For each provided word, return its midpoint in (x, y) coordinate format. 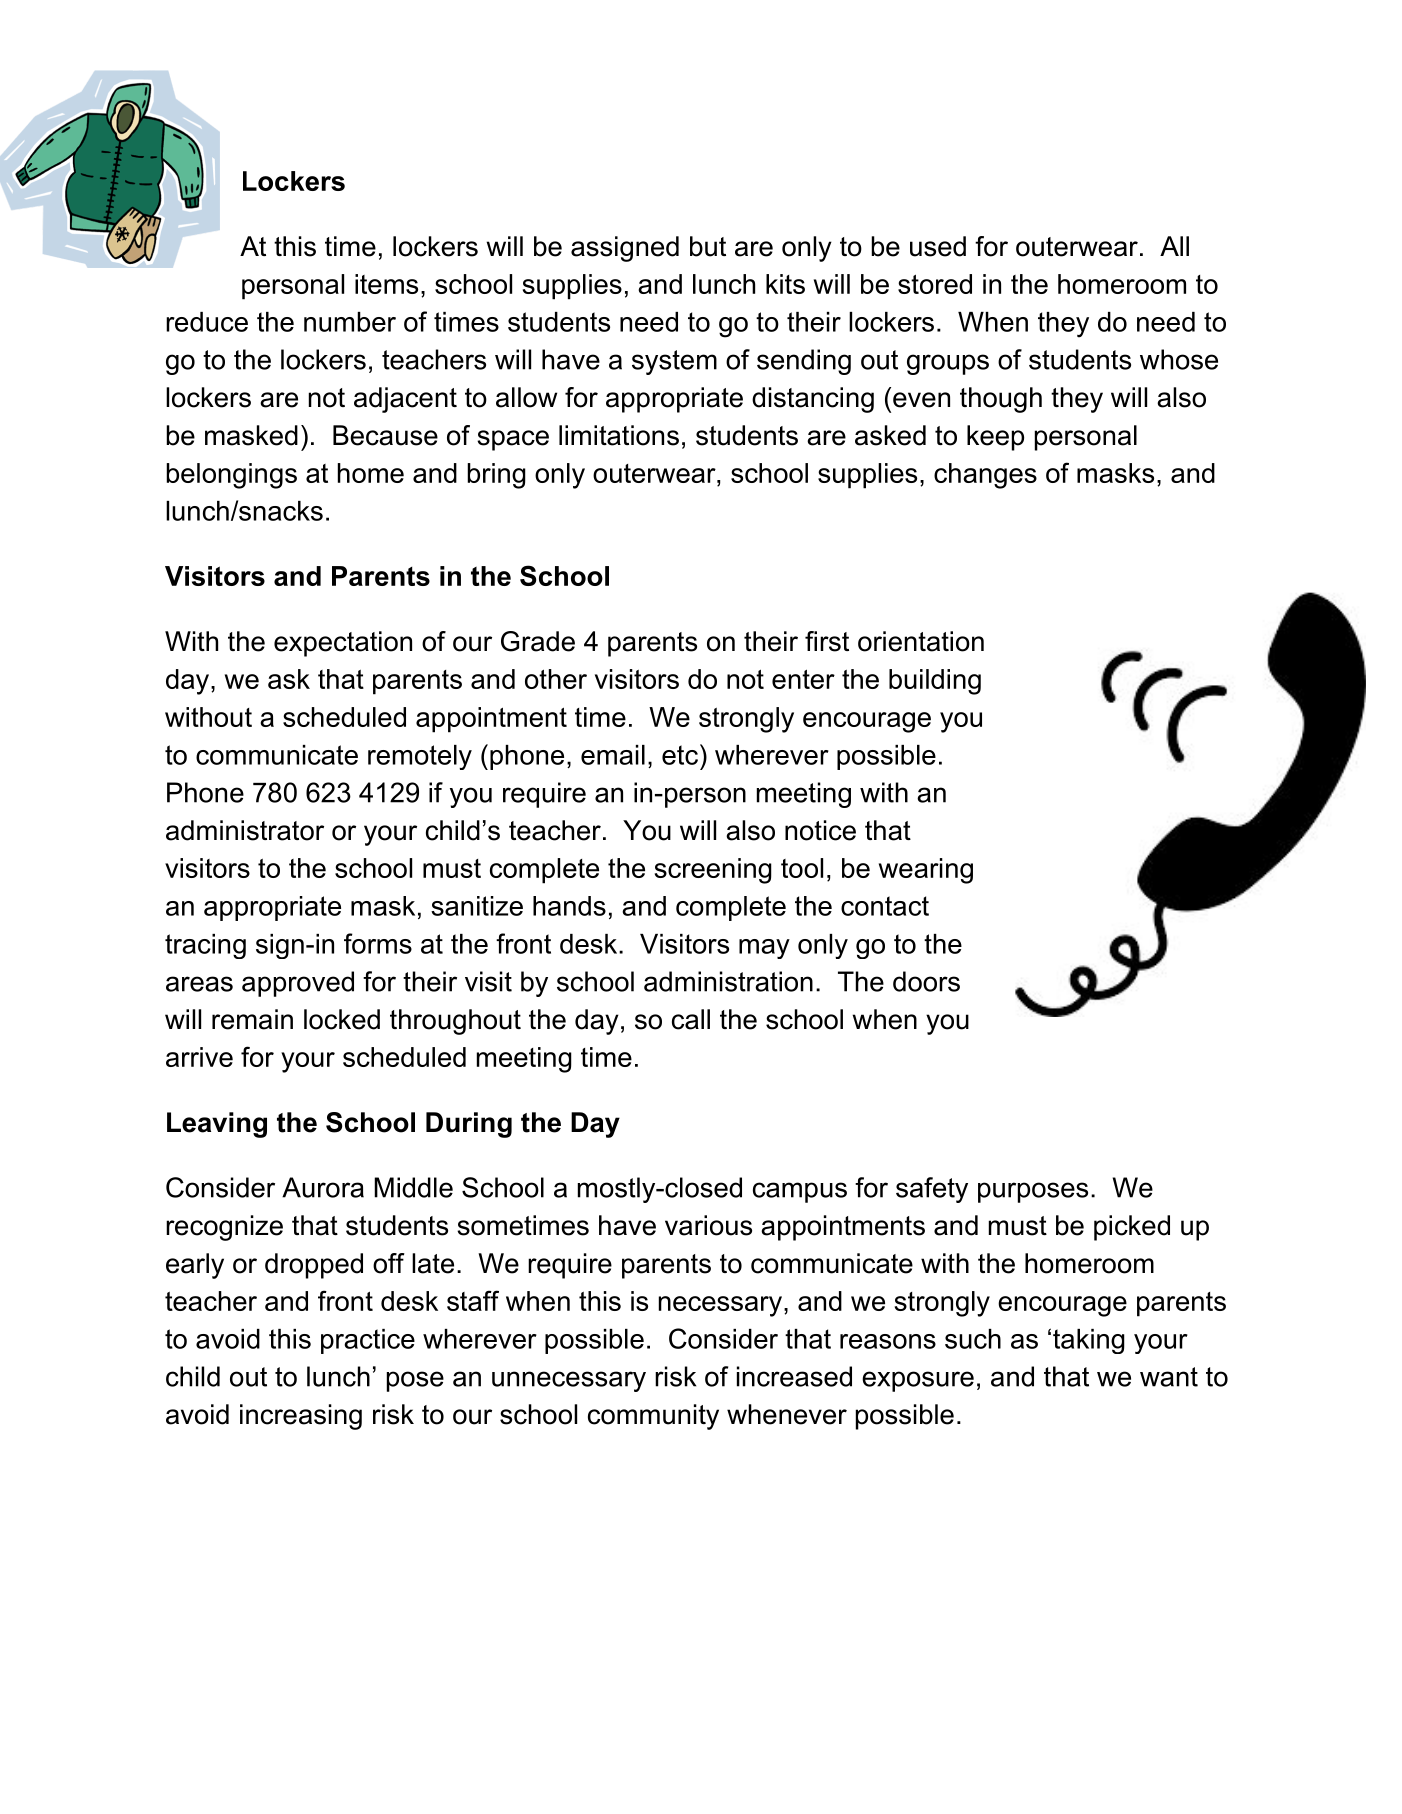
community (653, 1417)
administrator (245, 830)
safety (932, 1190)
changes (985, 476)
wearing (926, 871)
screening (713, 871)
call (691, 1019)
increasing (301, 1417)
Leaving (217, 1125)
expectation (343, 644)
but (708, 246)
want (1169, 1377)
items (386, 284)
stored (935, 284)
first (827, 641)
